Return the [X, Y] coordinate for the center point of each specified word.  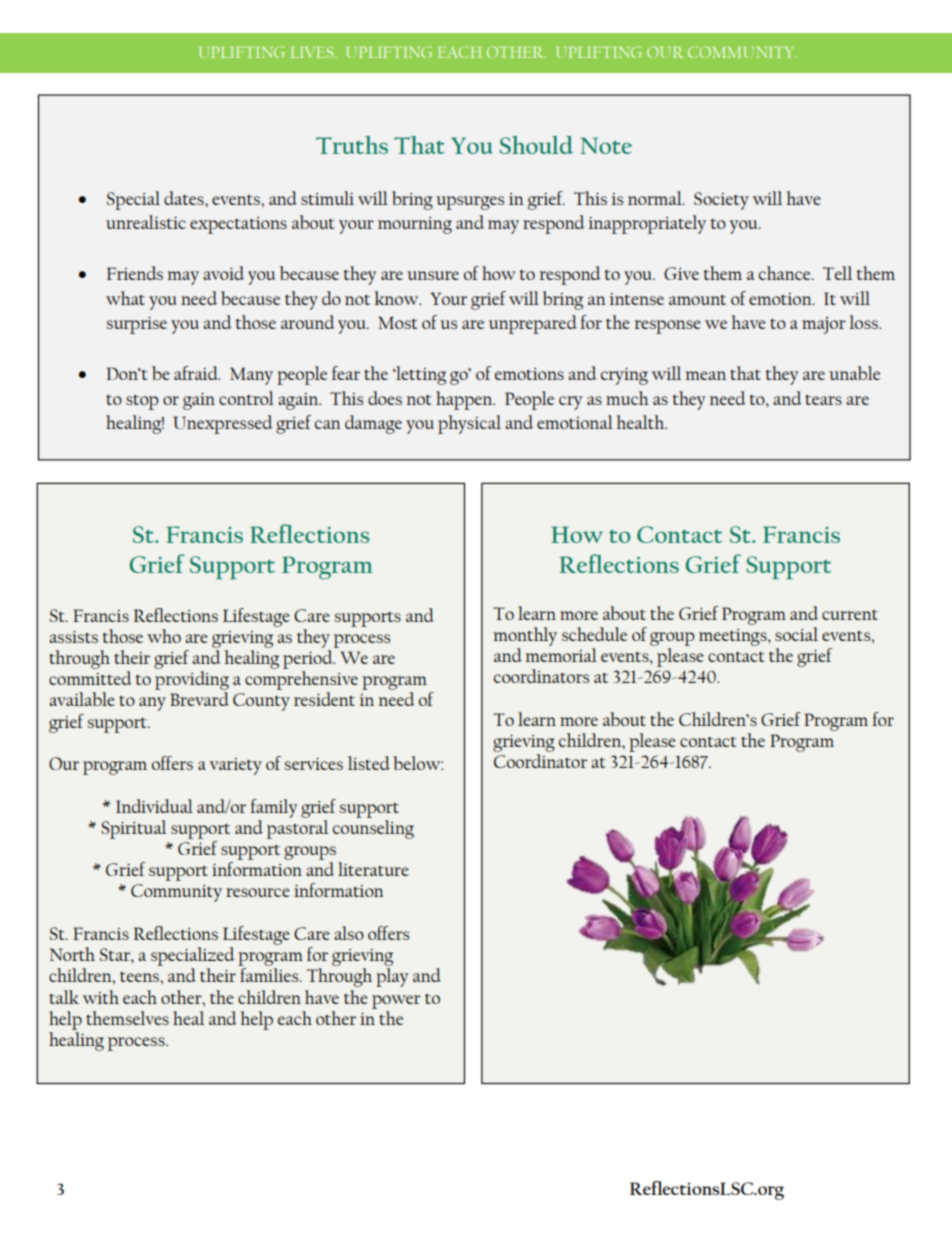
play [392, 977]
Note [606, 145]
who [164, 636]
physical [469, 424]
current [850, 614]
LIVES [313, 52]
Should [536, 145]
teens [140, 976]
